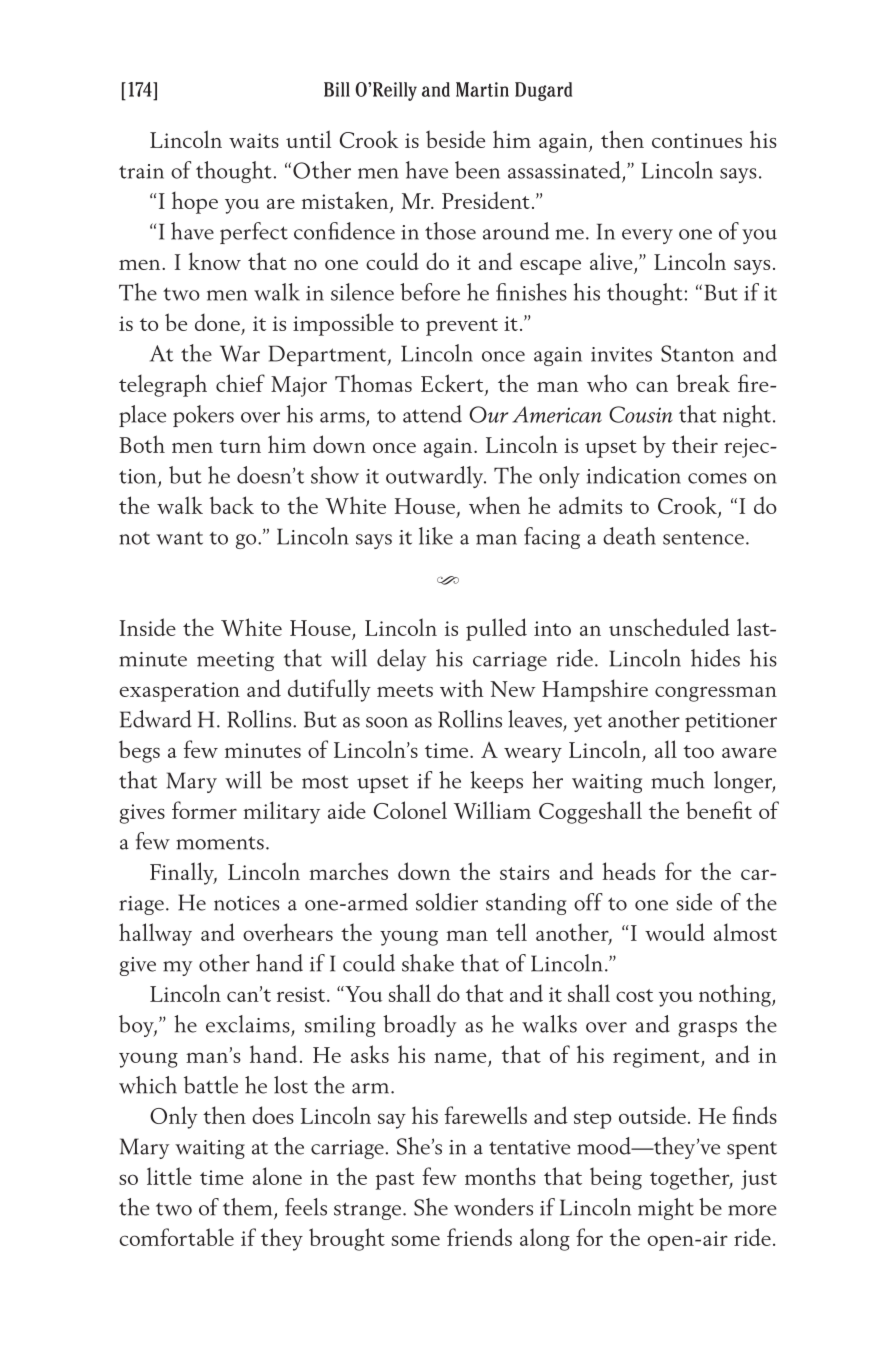  I want to click on would, so click(675, 932).
